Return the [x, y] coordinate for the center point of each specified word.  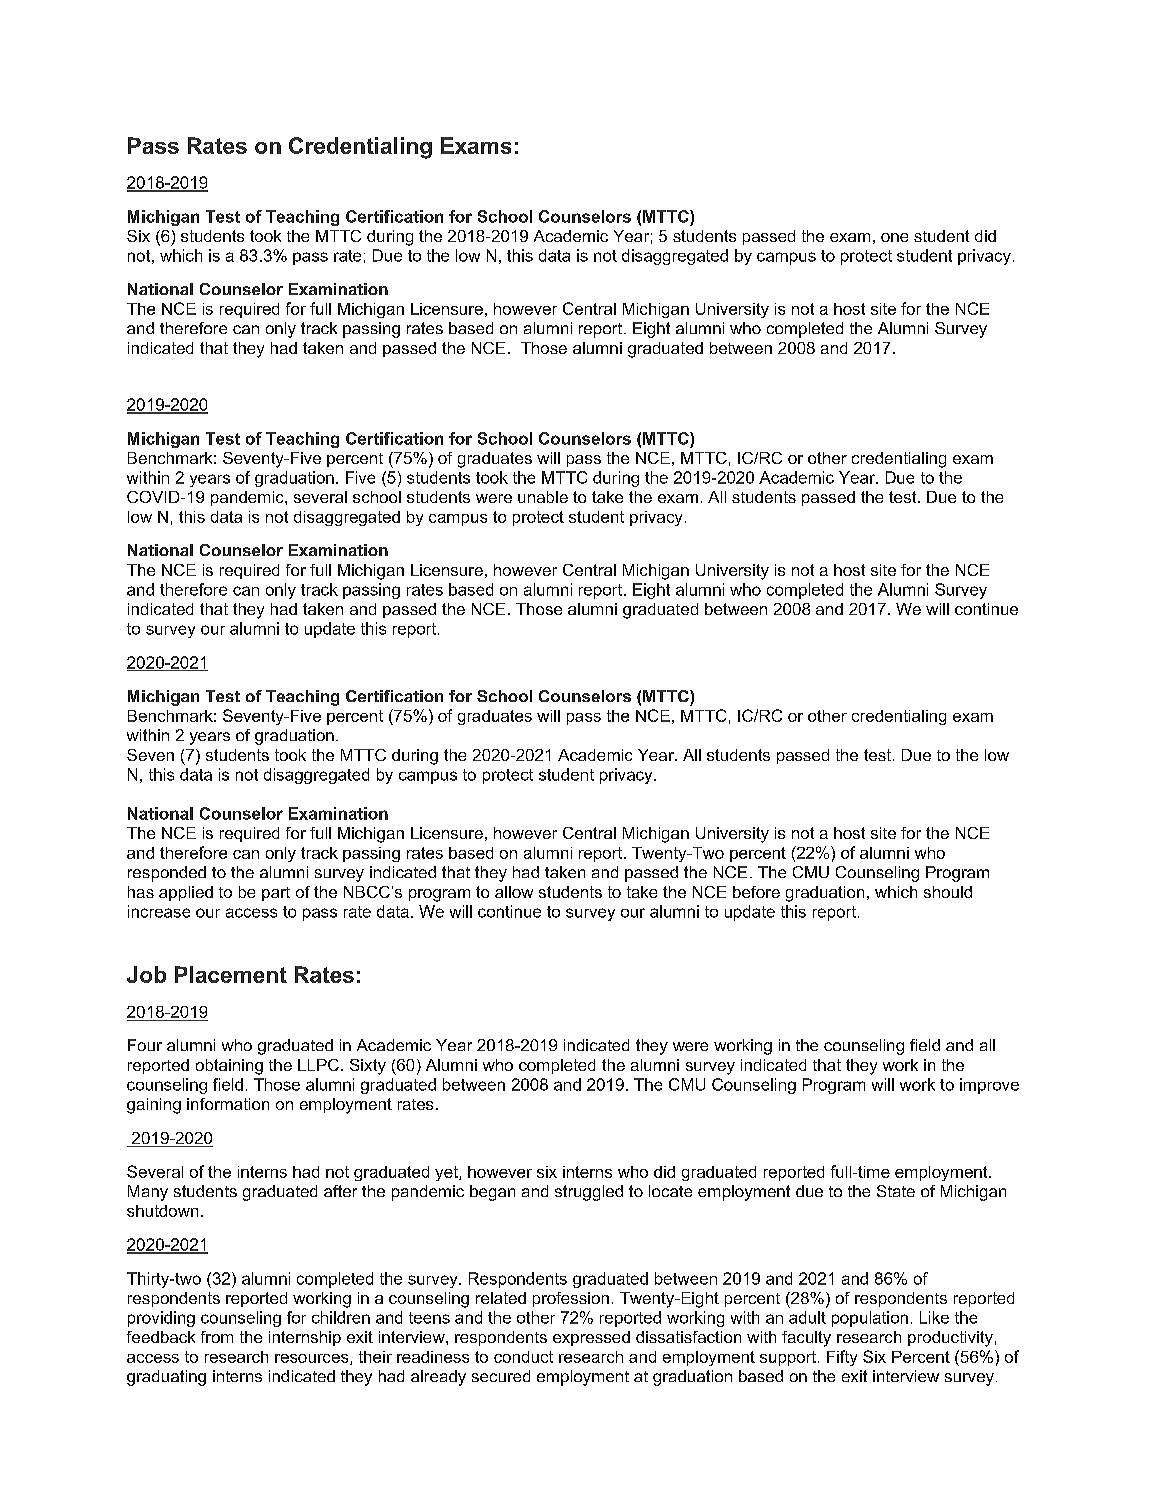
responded [167, 874]
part [276, 894]
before [756, 892]
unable [543, 497]
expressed [591, 1338]
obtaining [229, 1067]
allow [514, 892]
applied [186, 893]
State [896, 1191]
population [870, 1319]
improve [989, 1086]
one [894, 237]
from [217, 1337]
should [948, 892]
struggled [589, 1193]
